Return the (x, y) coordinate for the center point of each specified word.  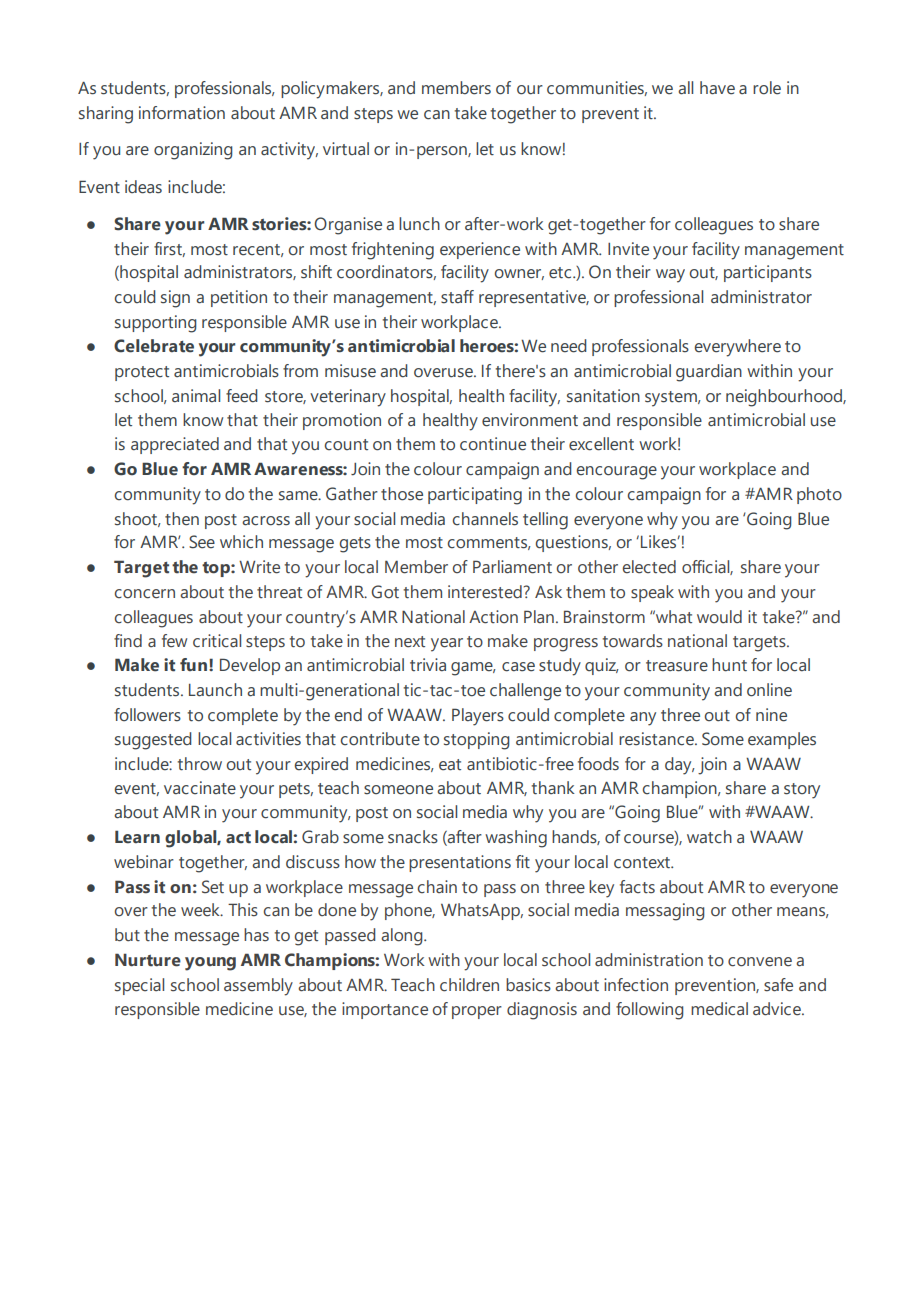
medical (719, 1009)
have (717, 88)
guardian (709, 373)
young (210, 964)
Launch (215, 690)
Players (478, 717)
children (469, 985)
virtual (346, 149)
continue (493, 444)
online (769, 690)
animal (196, 395)
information (182, 113)
